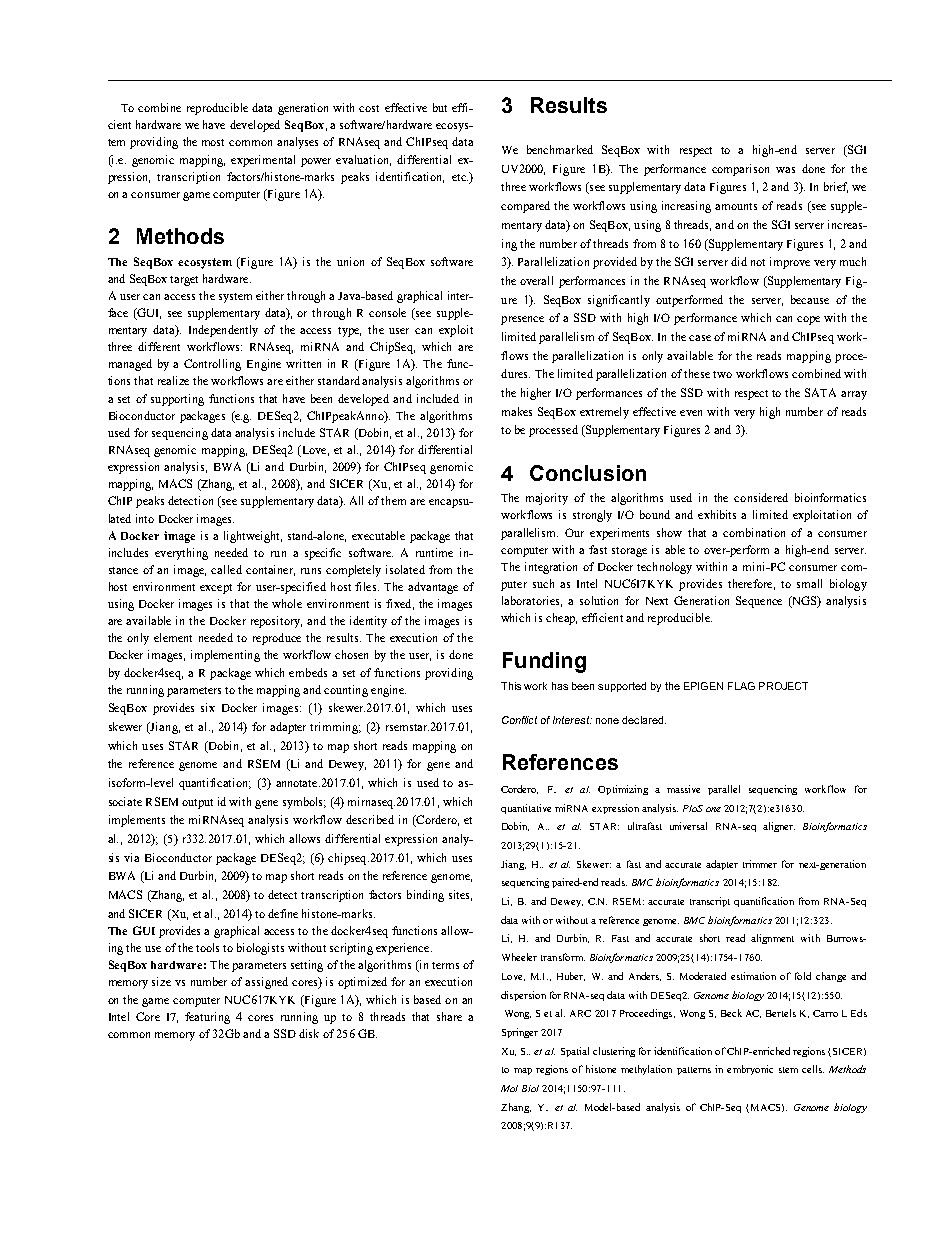  Describe the element at coordinates (785, 170) in the screenshot. I see `was` at that location.
